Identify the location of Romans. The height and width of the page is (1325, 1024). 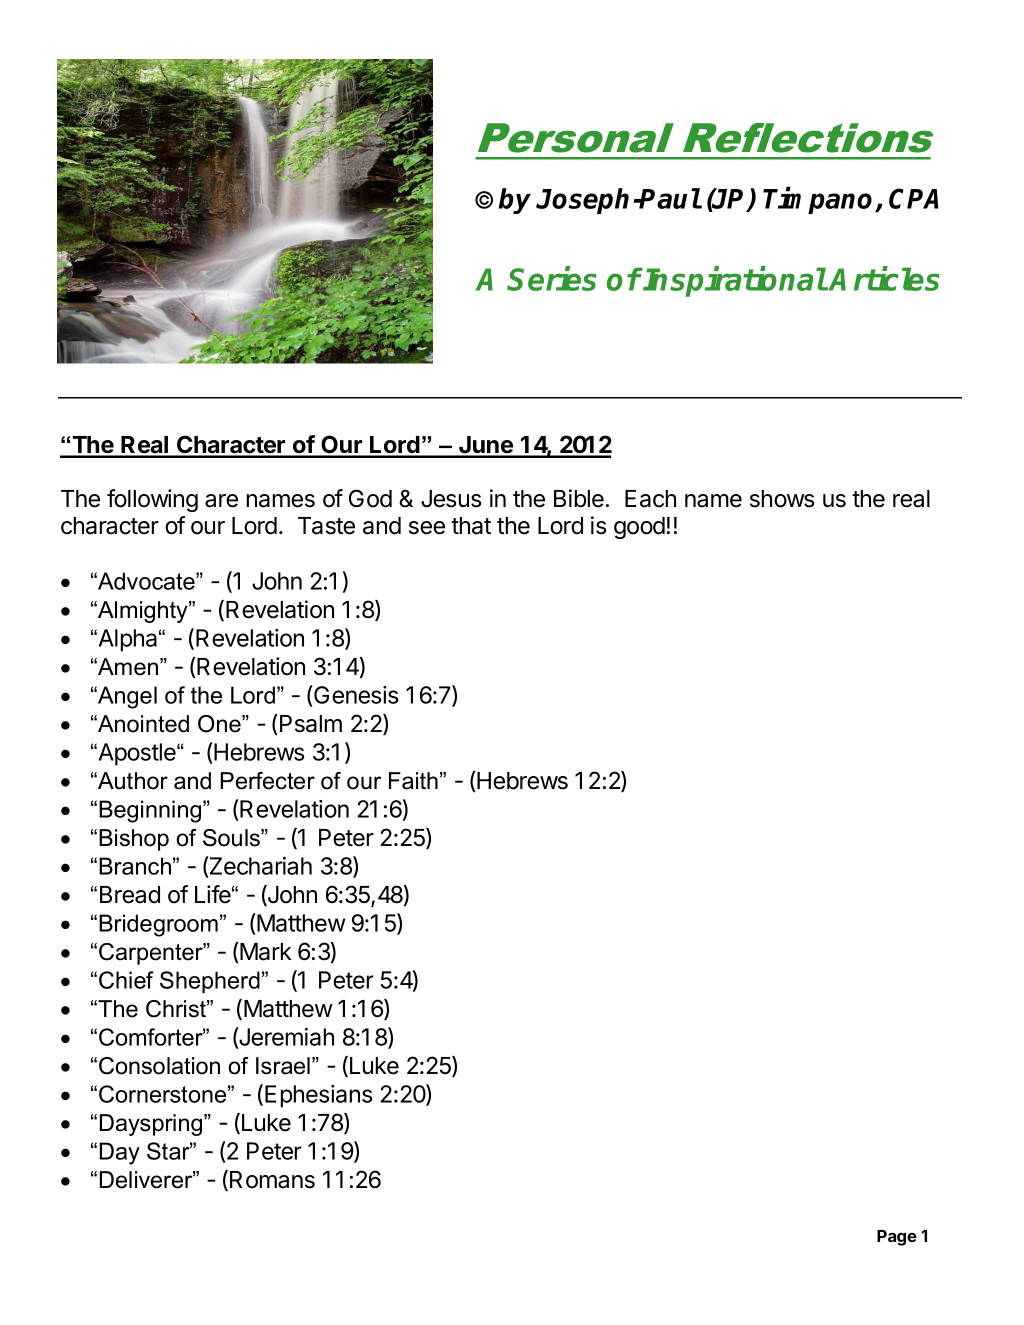
(272, 1180).
